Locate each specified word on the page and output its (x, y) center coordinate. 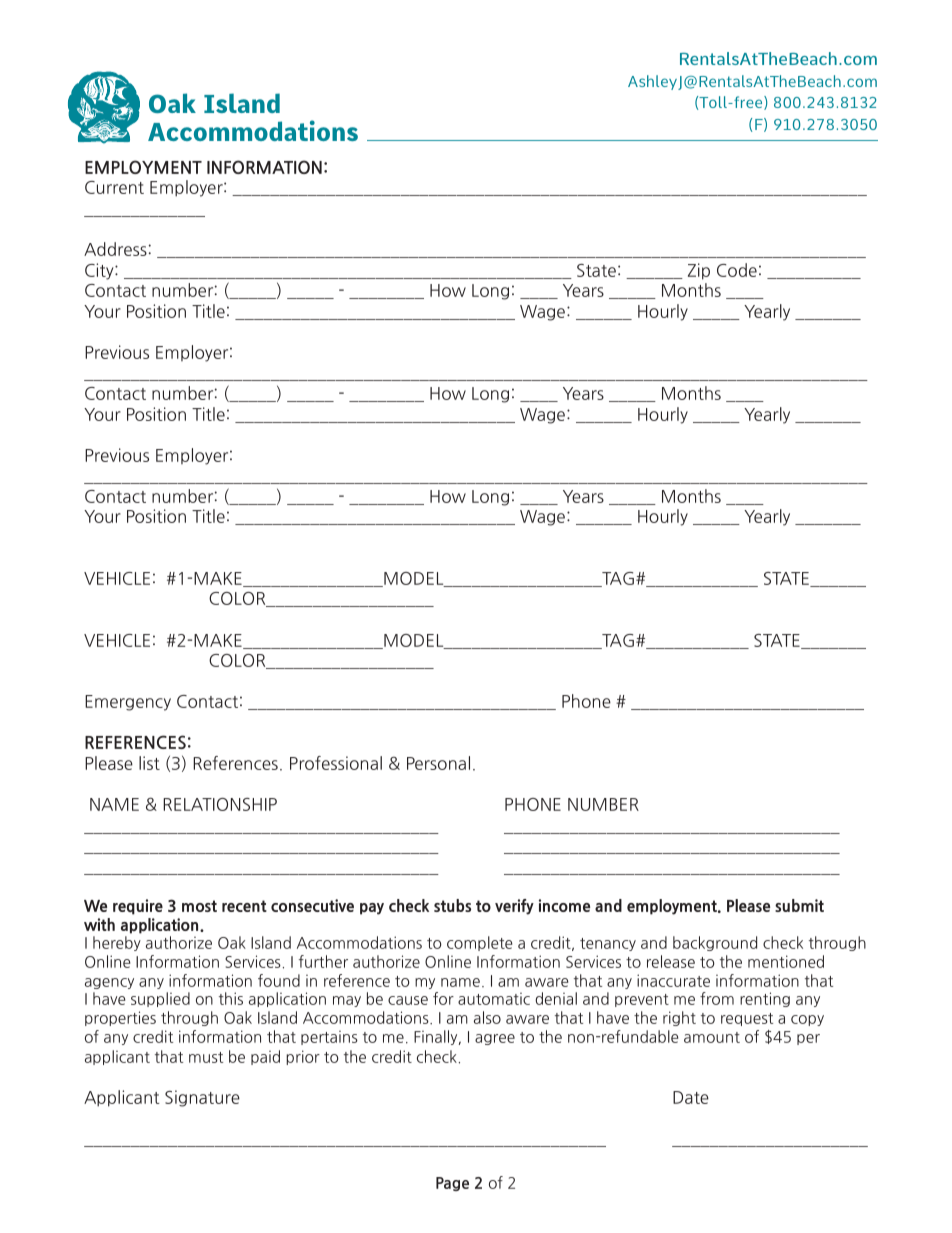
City (100, 271)
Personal (438, 763)
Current (114, 187)
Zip (699, 271)
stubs (452, 905)
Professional (336, 763)
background (715, 943)
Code (737, 270)
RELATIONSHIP (220, 804)
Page (452, 1184)
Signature (202, 1098)
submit (799, 905)
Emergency (128, 703)
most (199, 906)
